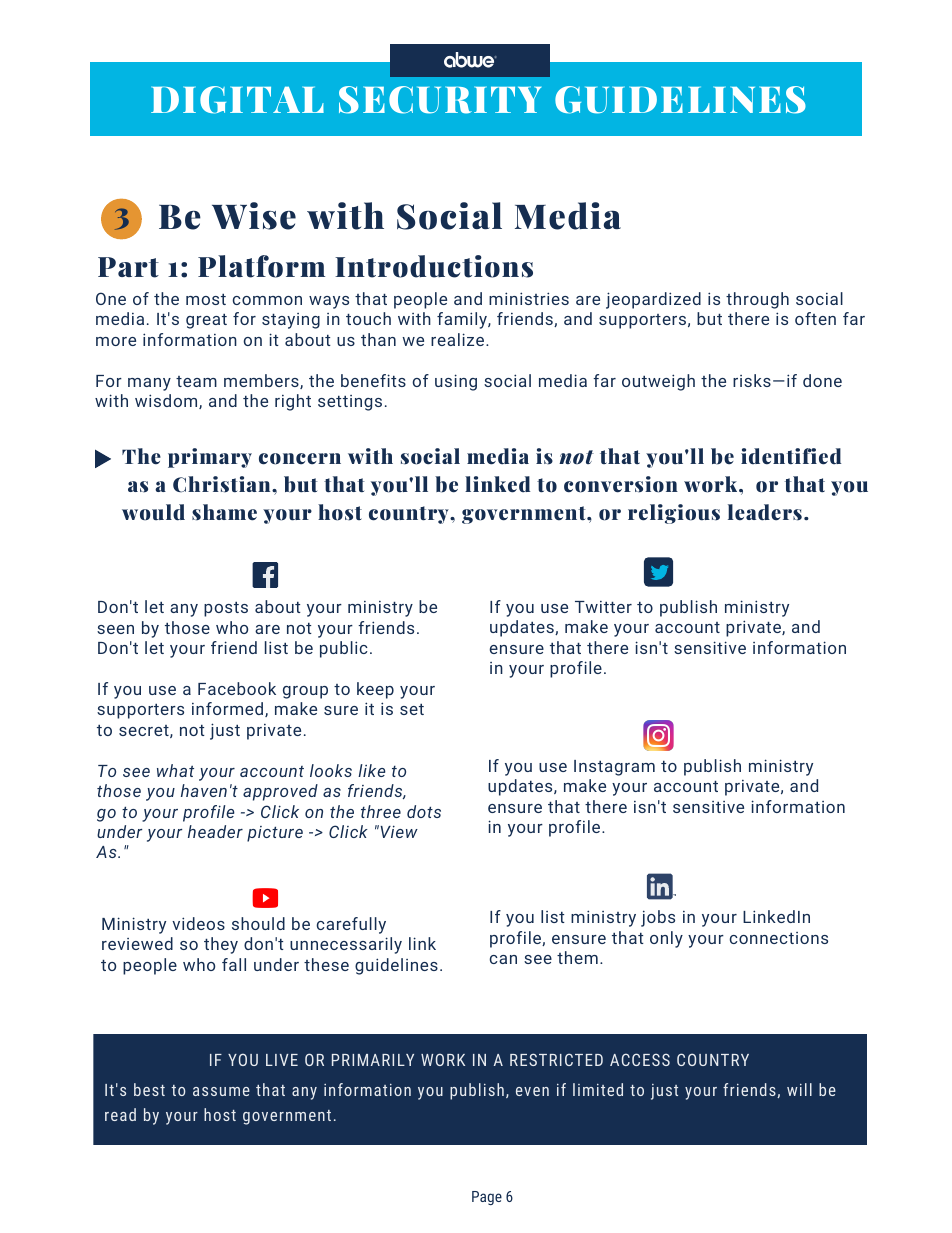 Image resolution: width=952 pixels, height=1233 pixels. Describe the element at coordinates (614, 768) in the image. I see `Instagram` at that location.
